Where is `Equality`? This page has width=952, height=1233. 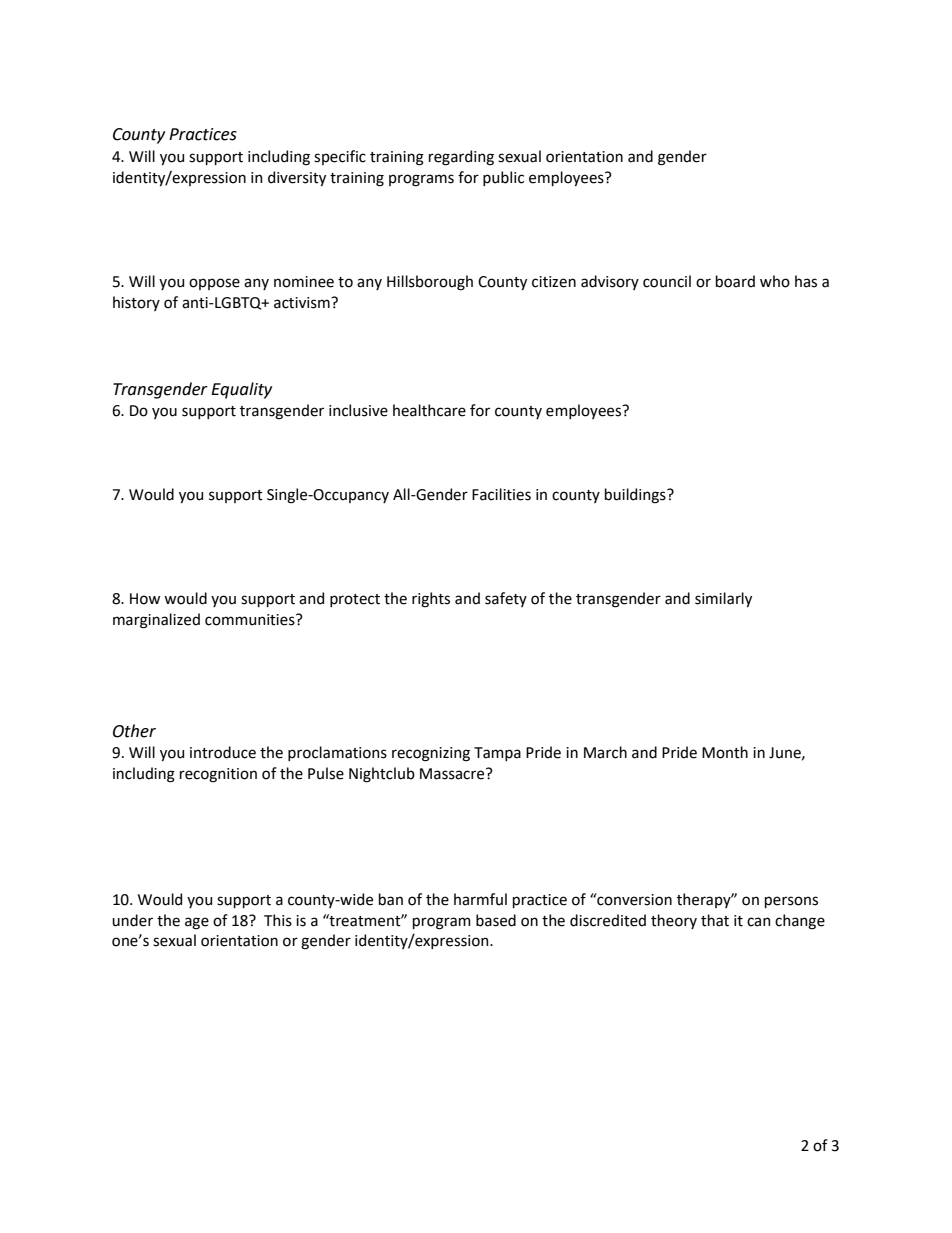 Equality is located at coordinates (241, 390).
